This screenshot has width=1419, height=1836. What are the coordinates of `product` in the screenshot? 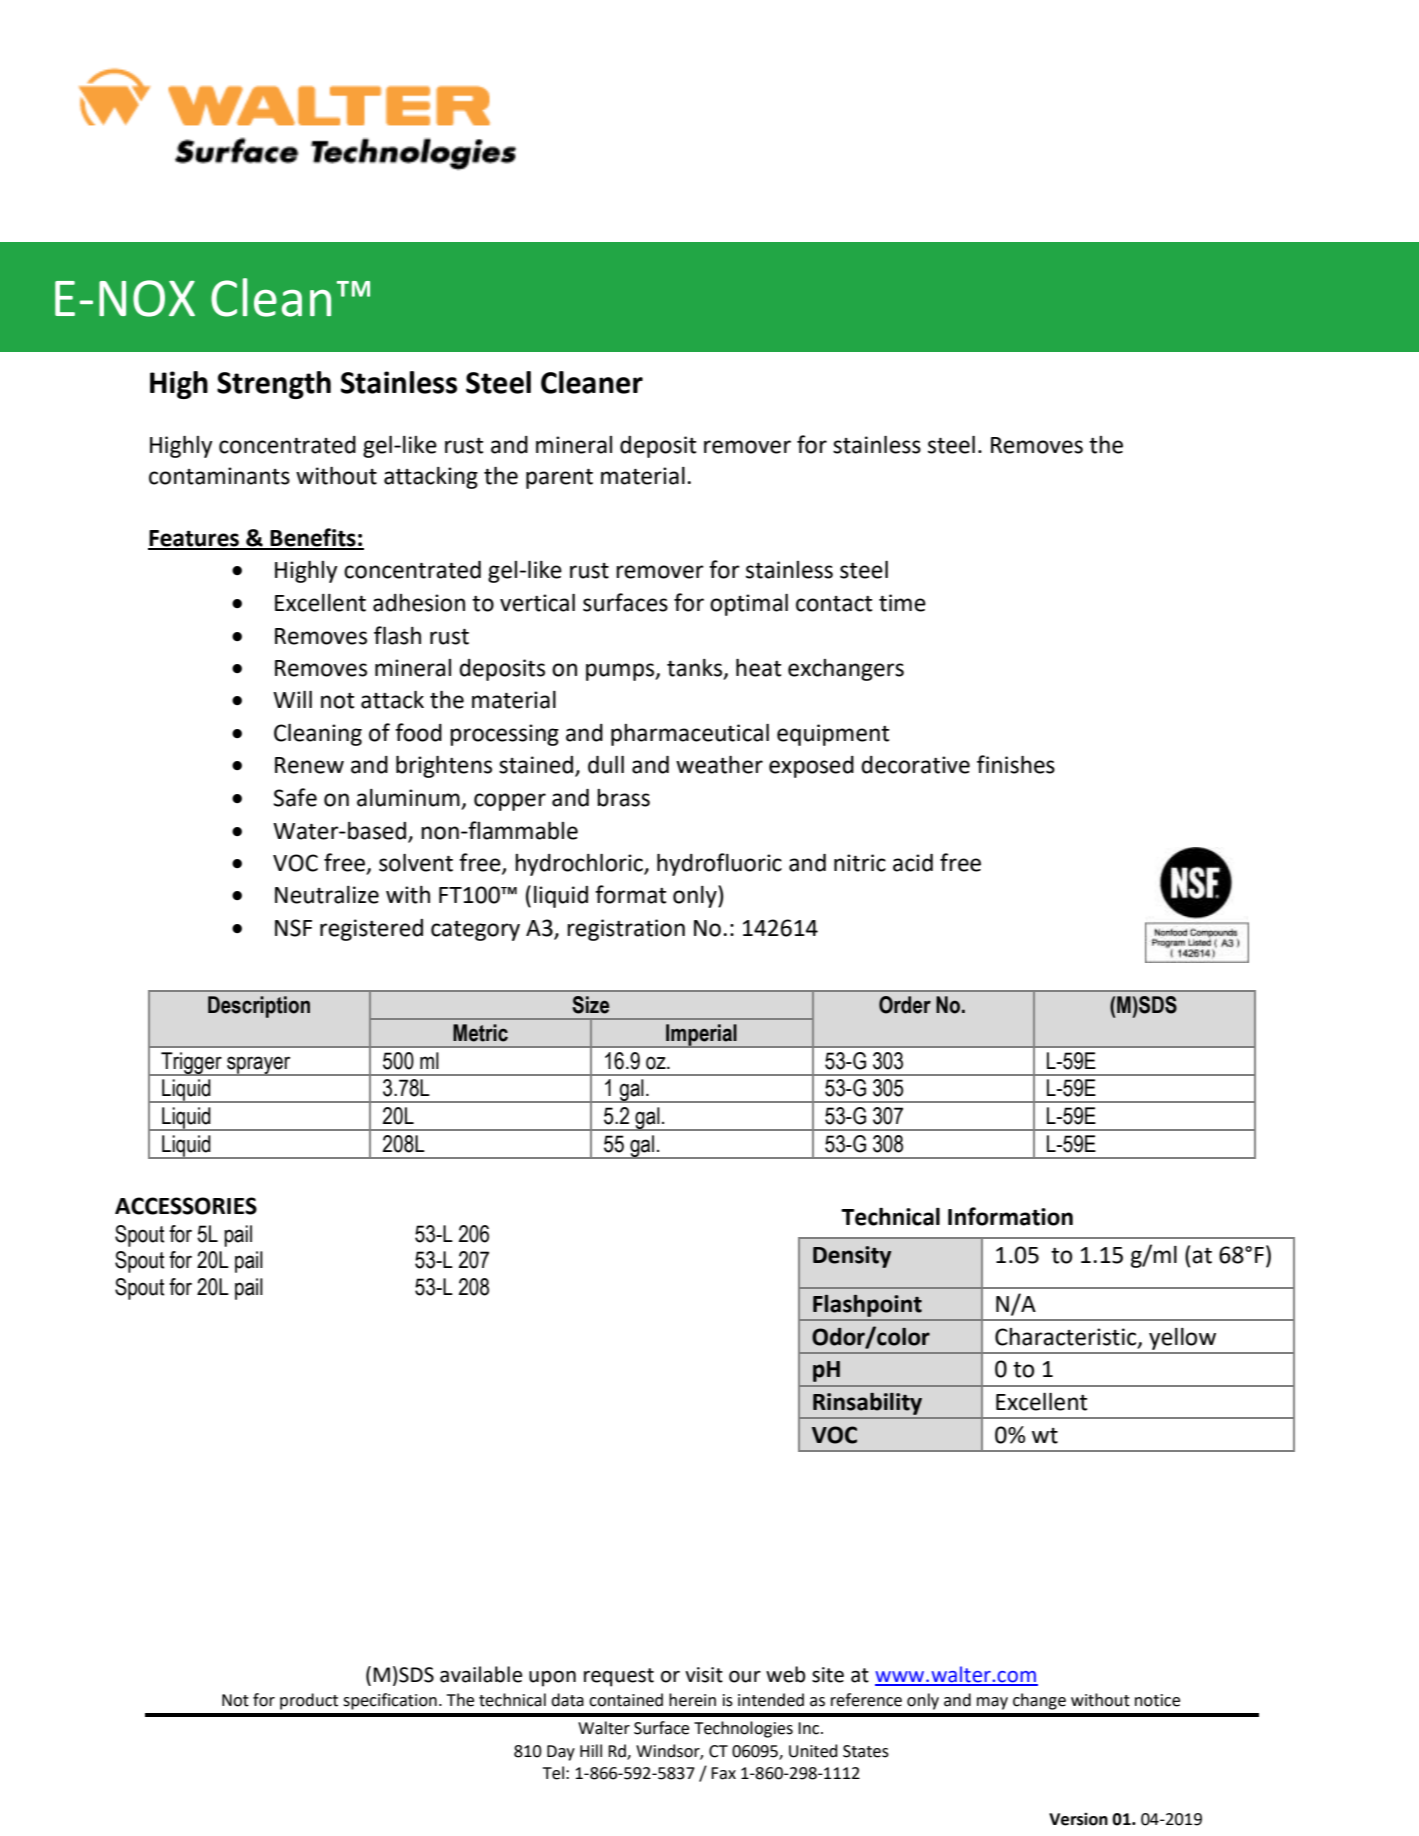 It's located at (309, 1701).
